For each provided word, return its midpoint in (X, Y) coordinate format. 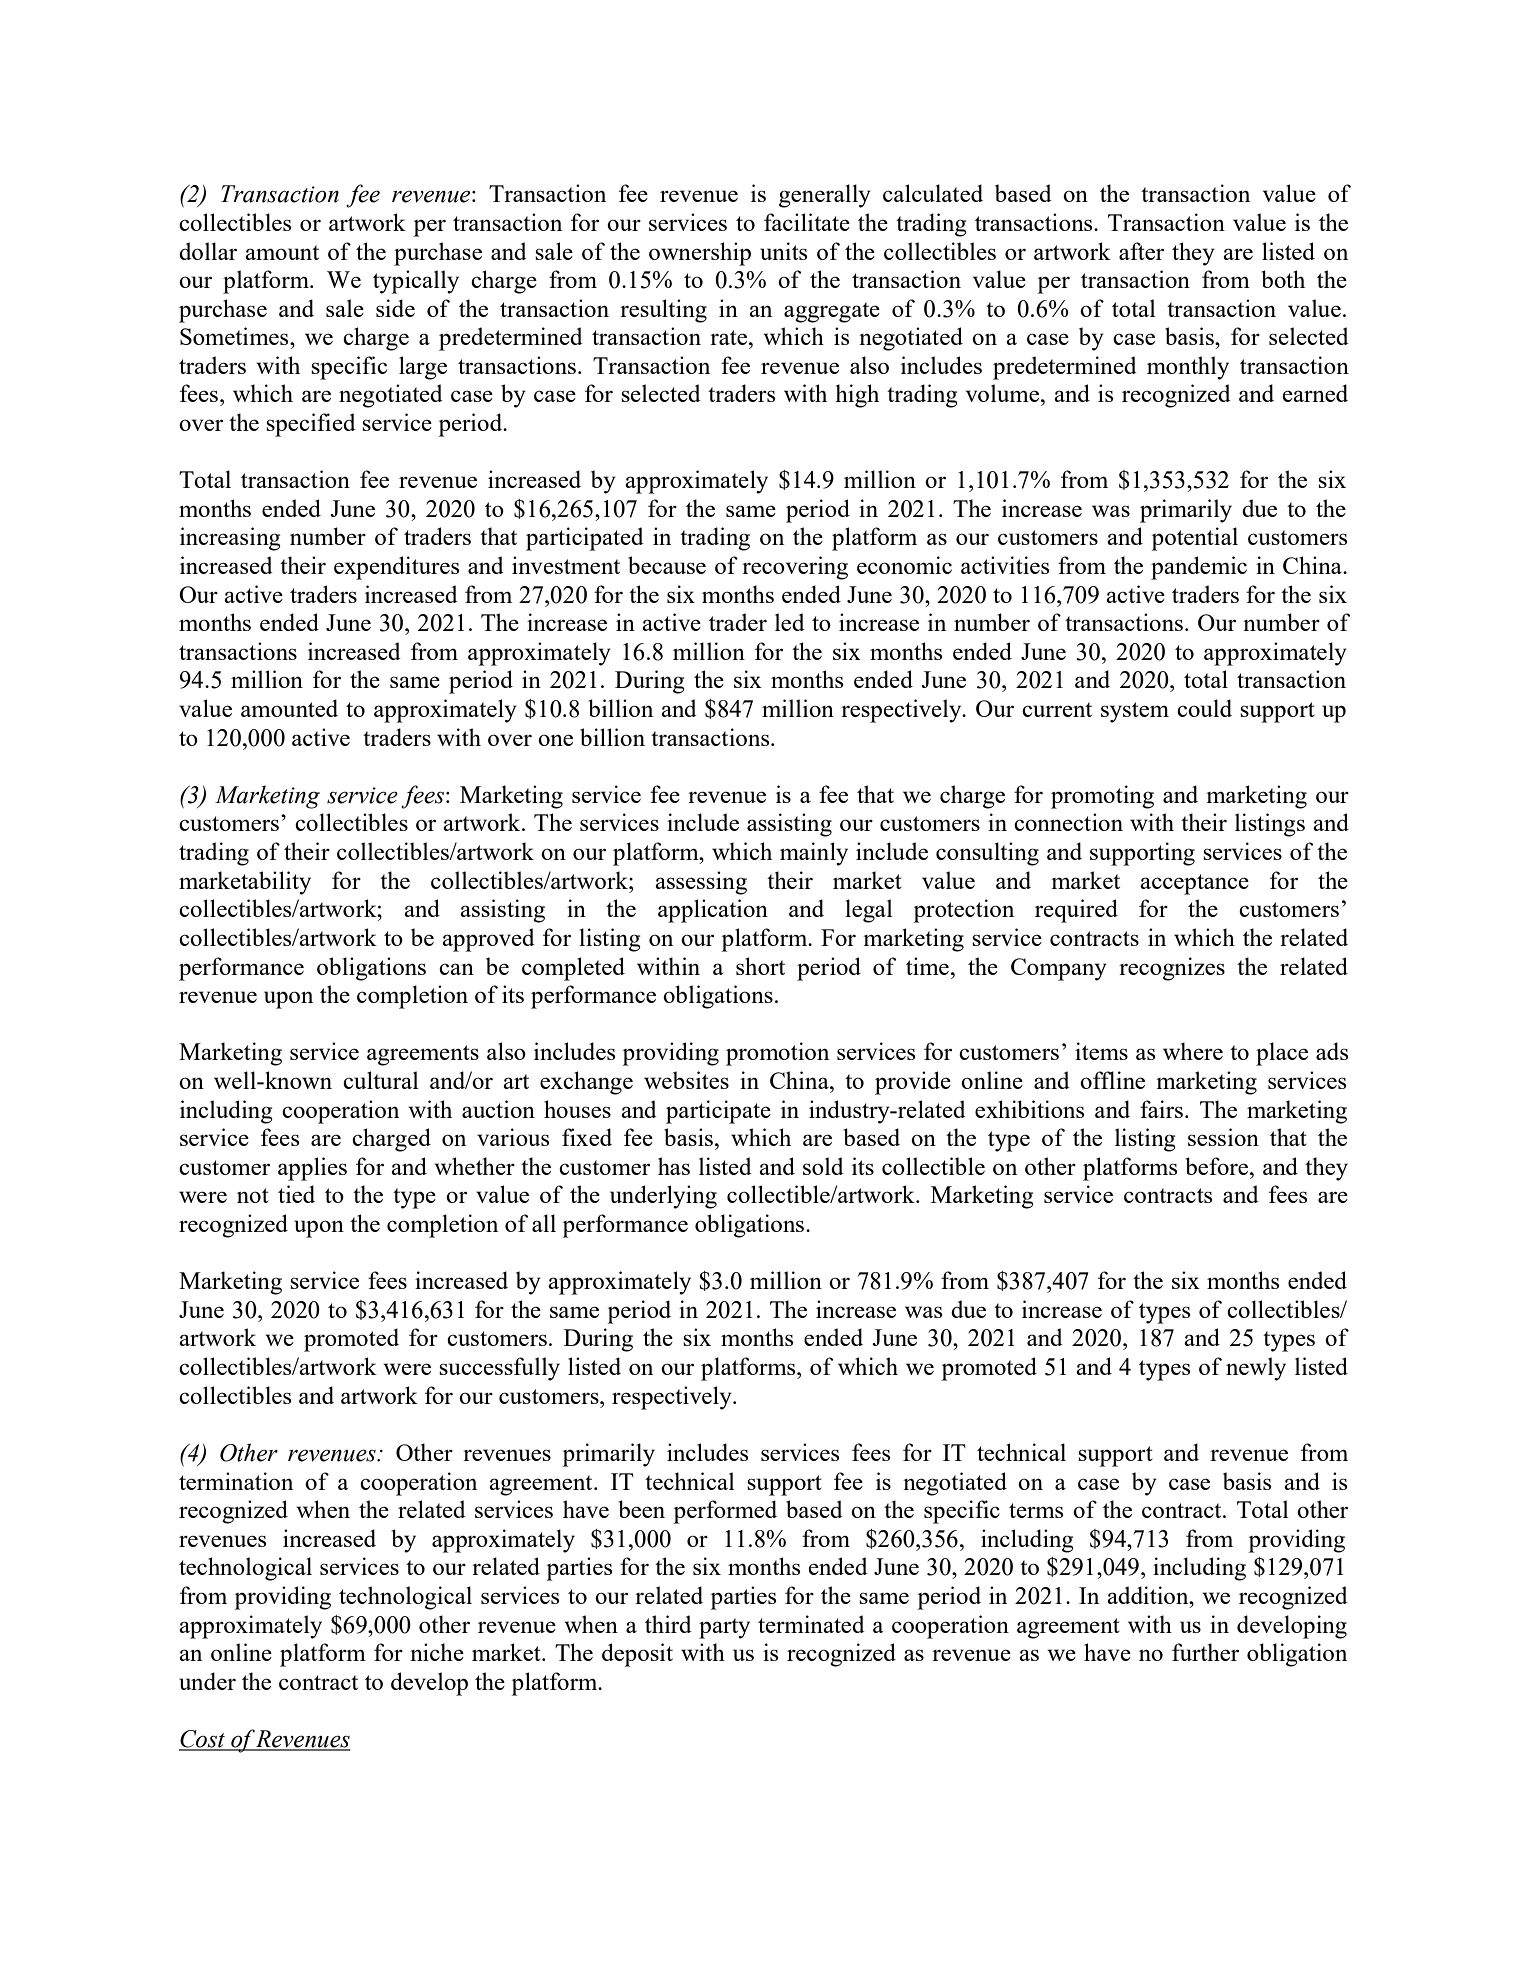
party (724, 1628)
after (1141, 251)
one (555, 740)
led (790, 622)
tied (296, 1194)
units (783, 251)
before (1218, 1166)
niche (437, 1652)
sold (823, 1166)
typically (416, 282)
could (1204, 708)
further (1205, 1652)
